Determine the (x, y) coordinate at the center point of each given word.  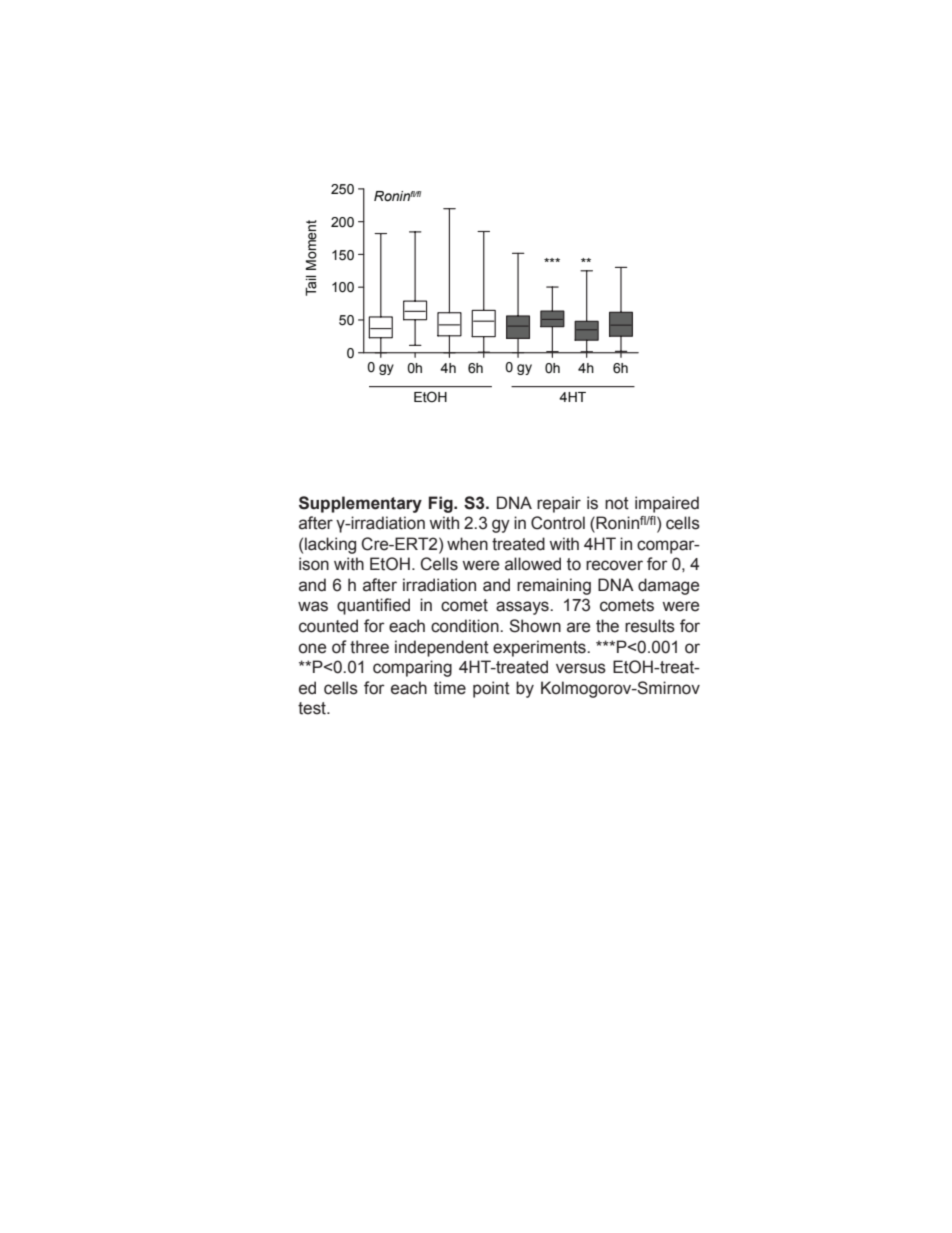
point (491, 689)
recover (614, 565)
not (617, 503)
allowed (533, 564)
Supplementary (360, 504)
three (369, 647)
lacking (330, 545)
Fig (442, 504)
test (313, 708)
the (607, 626)
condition (466, 626)
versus (581, 668)
